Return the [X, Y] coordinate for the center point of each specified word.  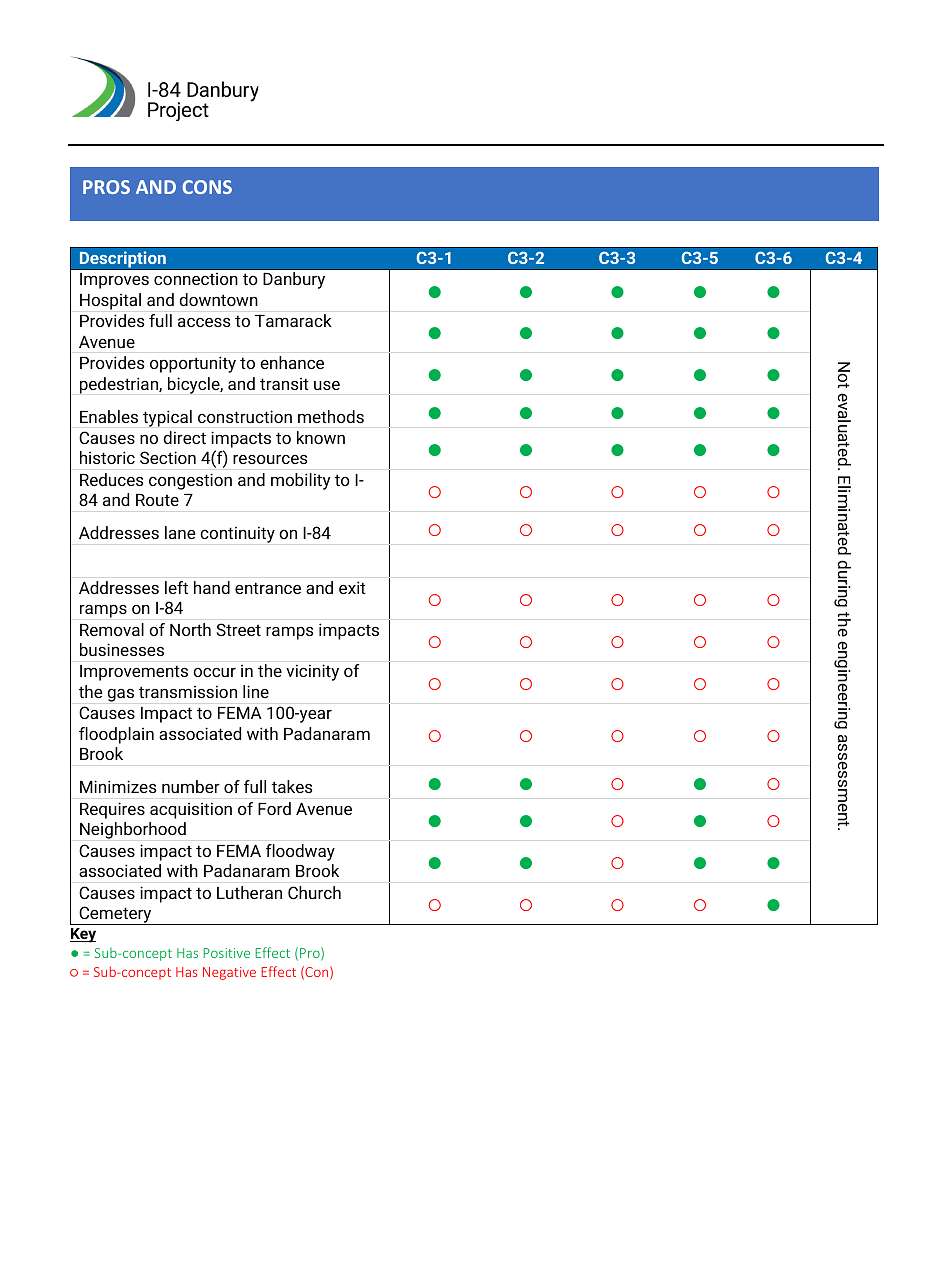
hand [212, 587]
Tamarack [293, 320]
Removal [112, 629]
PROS [106, 187]
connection [196, 278]
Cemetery [115, 915]
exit [352, 587]
